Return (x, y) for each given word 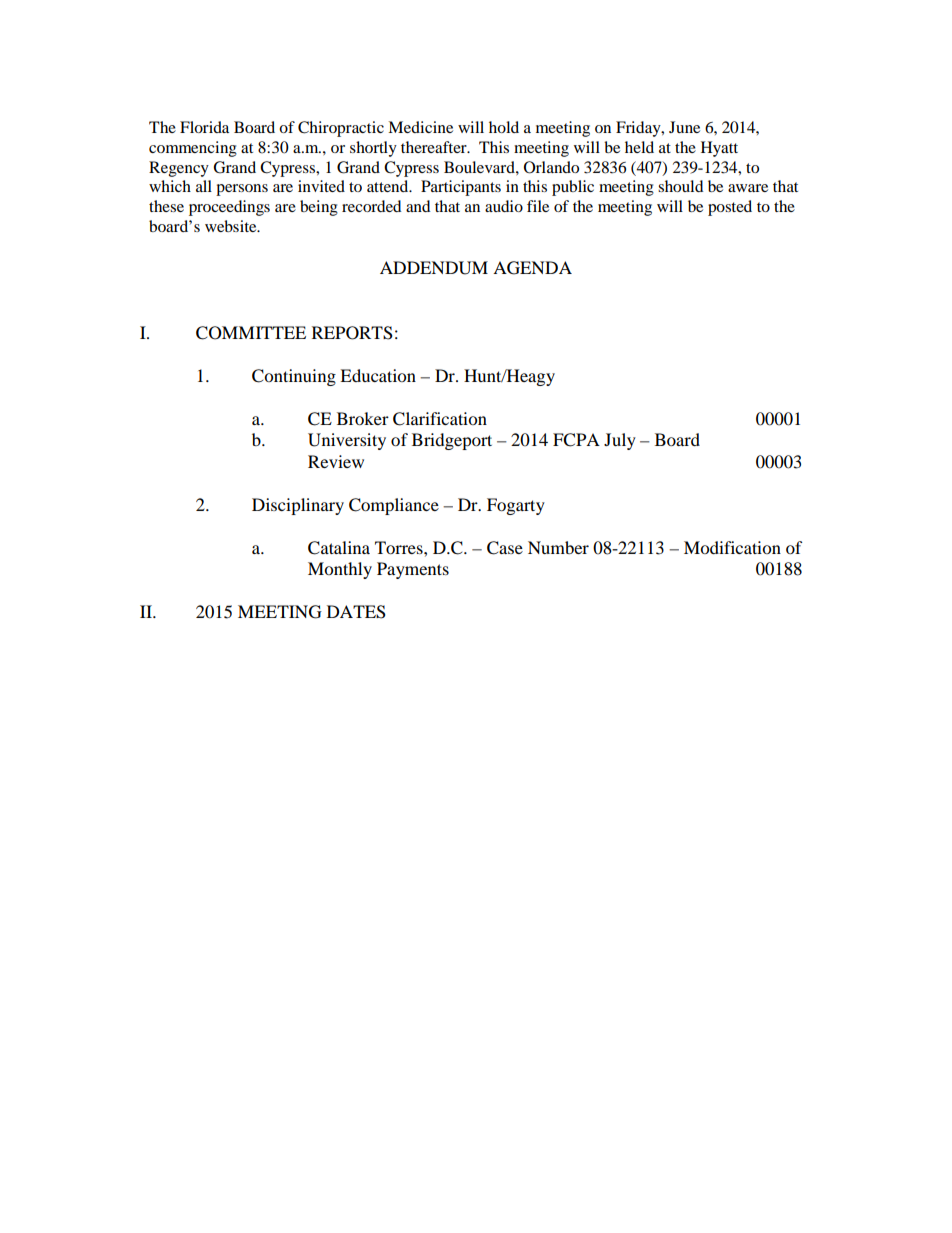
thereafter (435, 147)
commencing (193, 149)
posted (730, 208)
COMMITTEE (251, 333)
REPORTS (352, 333)
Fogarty (516, 506)
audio (504, 206)
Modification (732, 547)
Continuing (294, 377)
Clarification (440, 419)
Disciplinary (298, 506)
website (232, 226)
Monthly (340, 570)
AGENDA (532, 268)
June (684, 127)
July (620, 441)
